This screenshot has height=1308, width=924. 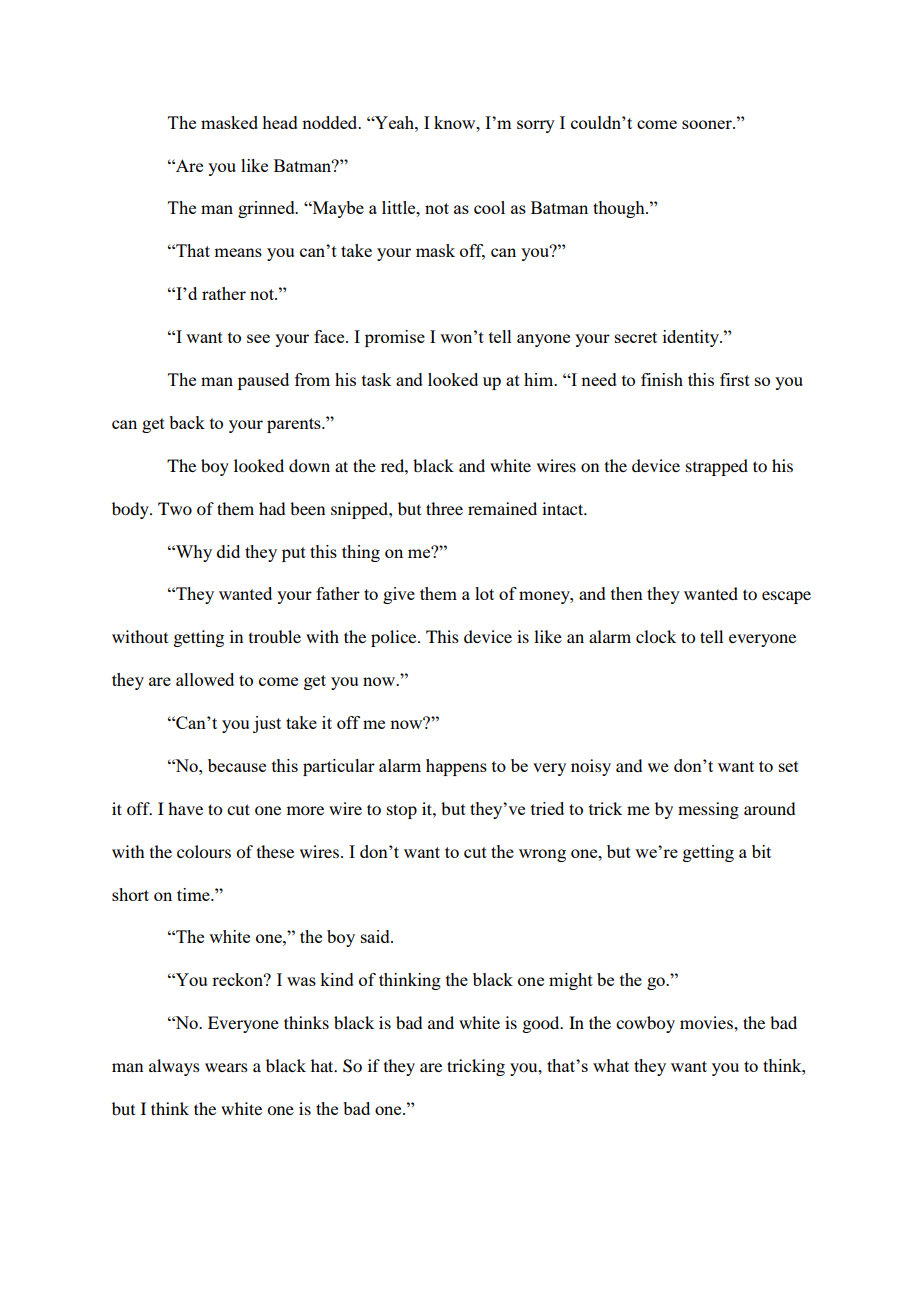 What do you see at coordinates (224, 293) in the screenshot?
I see `rather` at bounding box center [224, 293].
